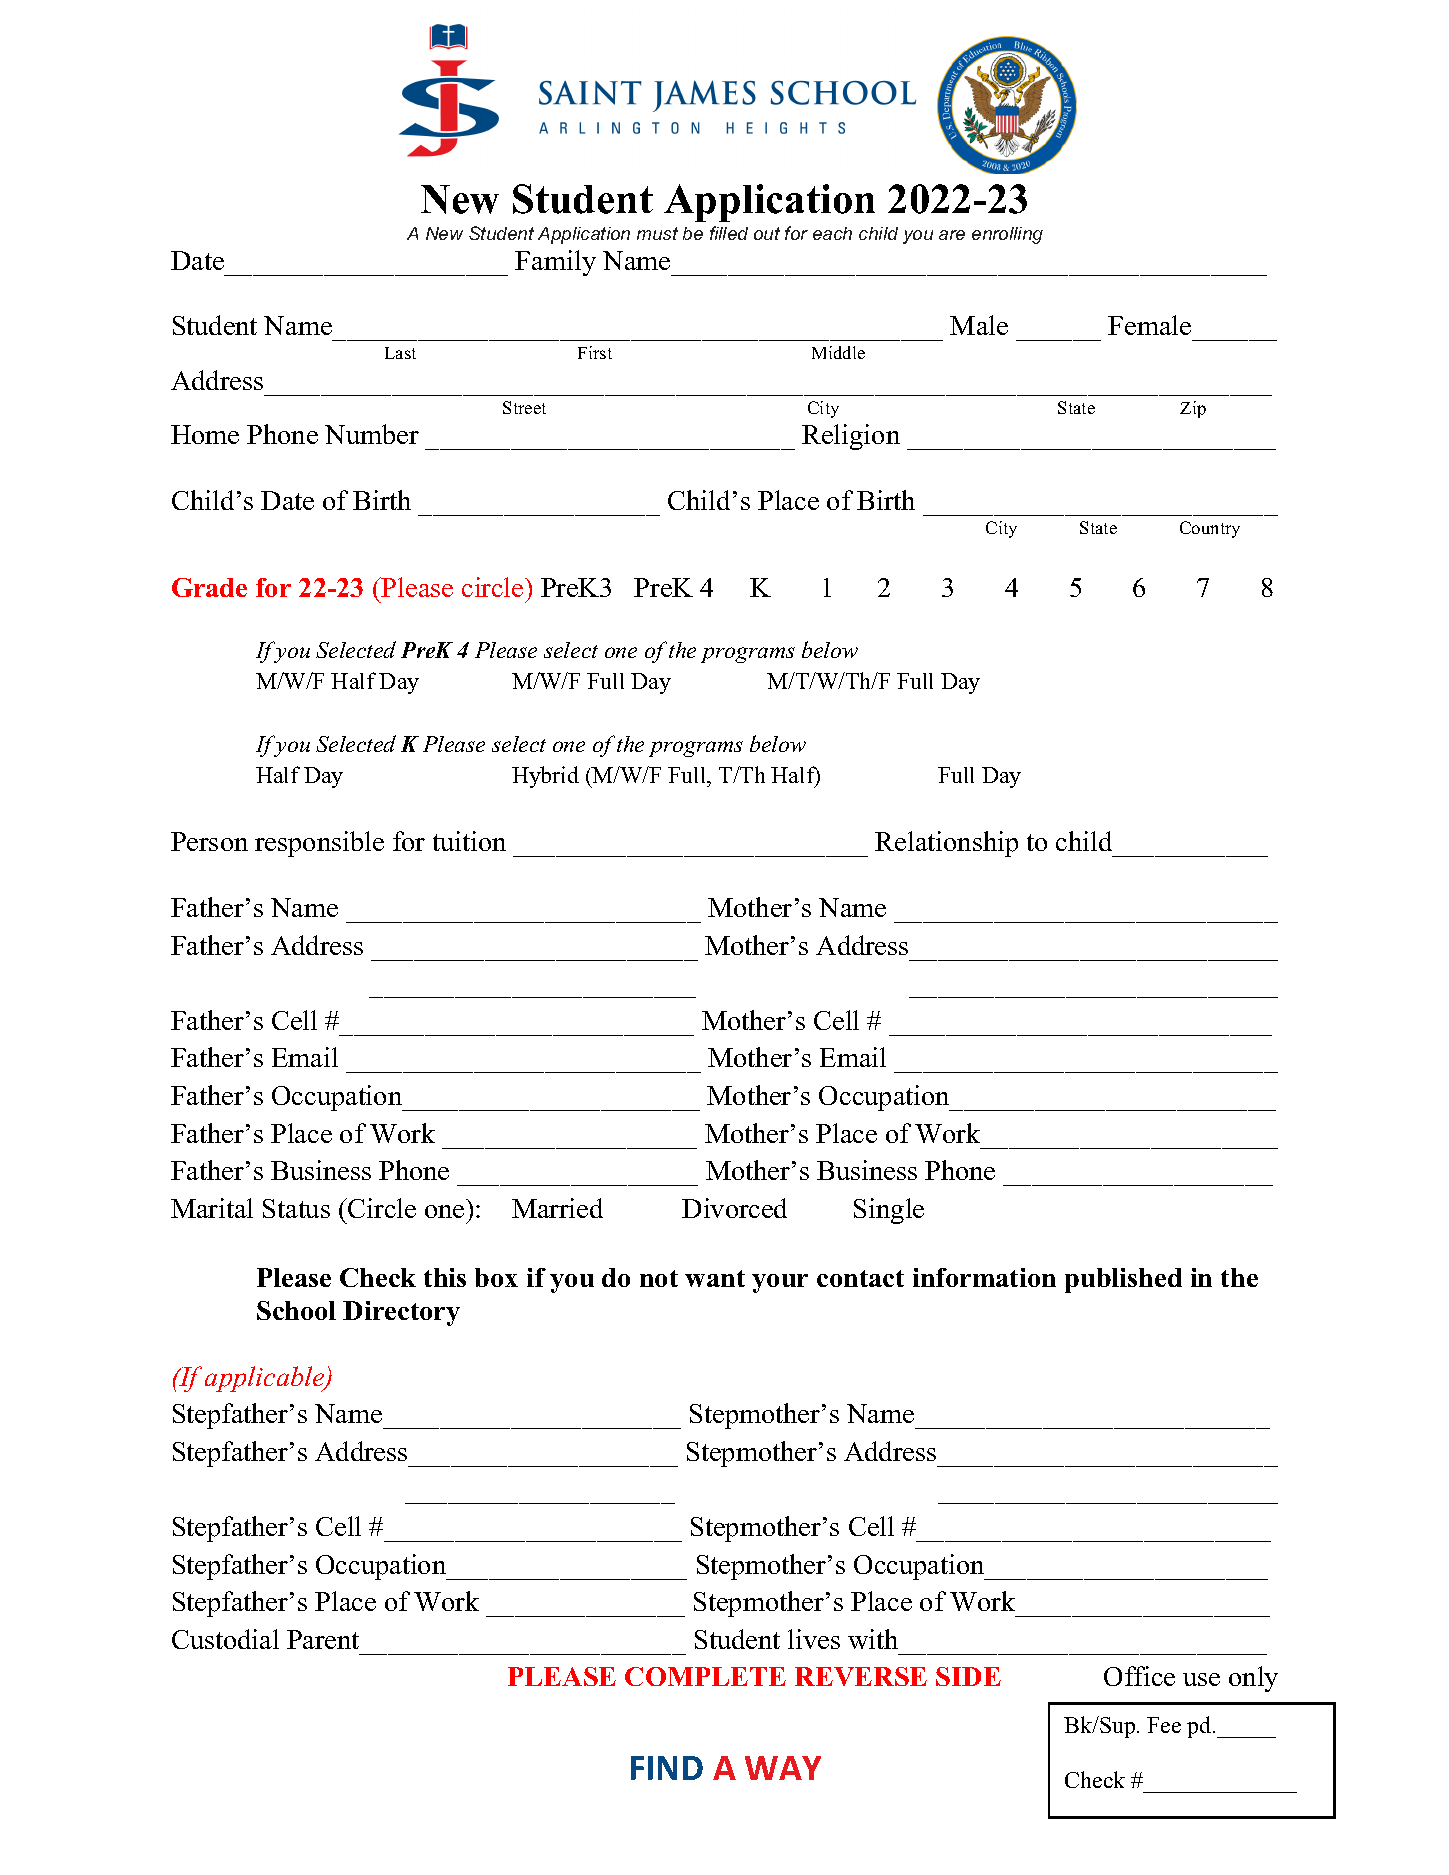 This screenshot has width=1449, height=1875. What do you see at coordinates (946, 844) in the screenshot?
I see `Relationship` at bounding box center [946, 844].
